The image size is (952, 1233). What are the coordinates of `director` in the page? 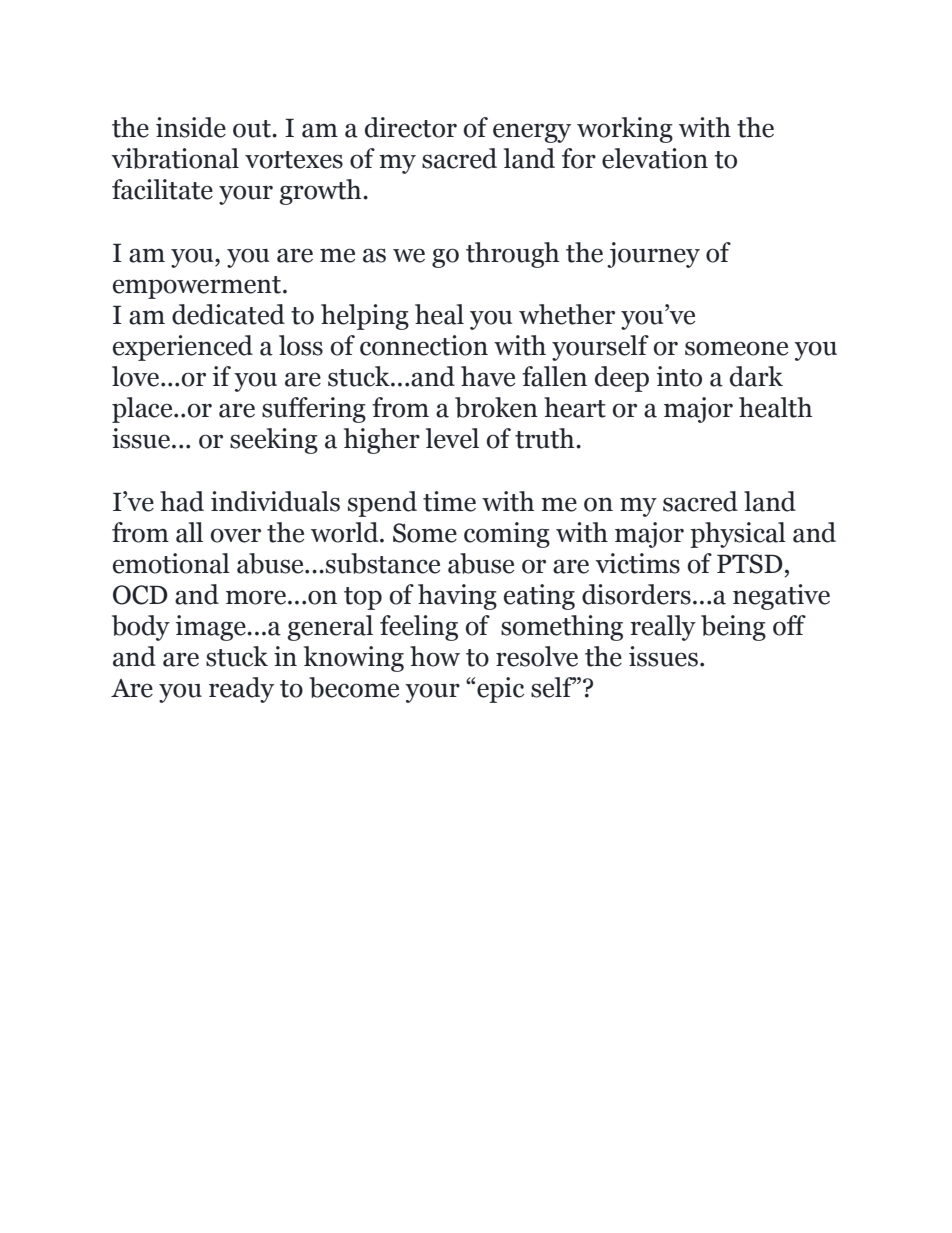 It's located at (411, 127).
